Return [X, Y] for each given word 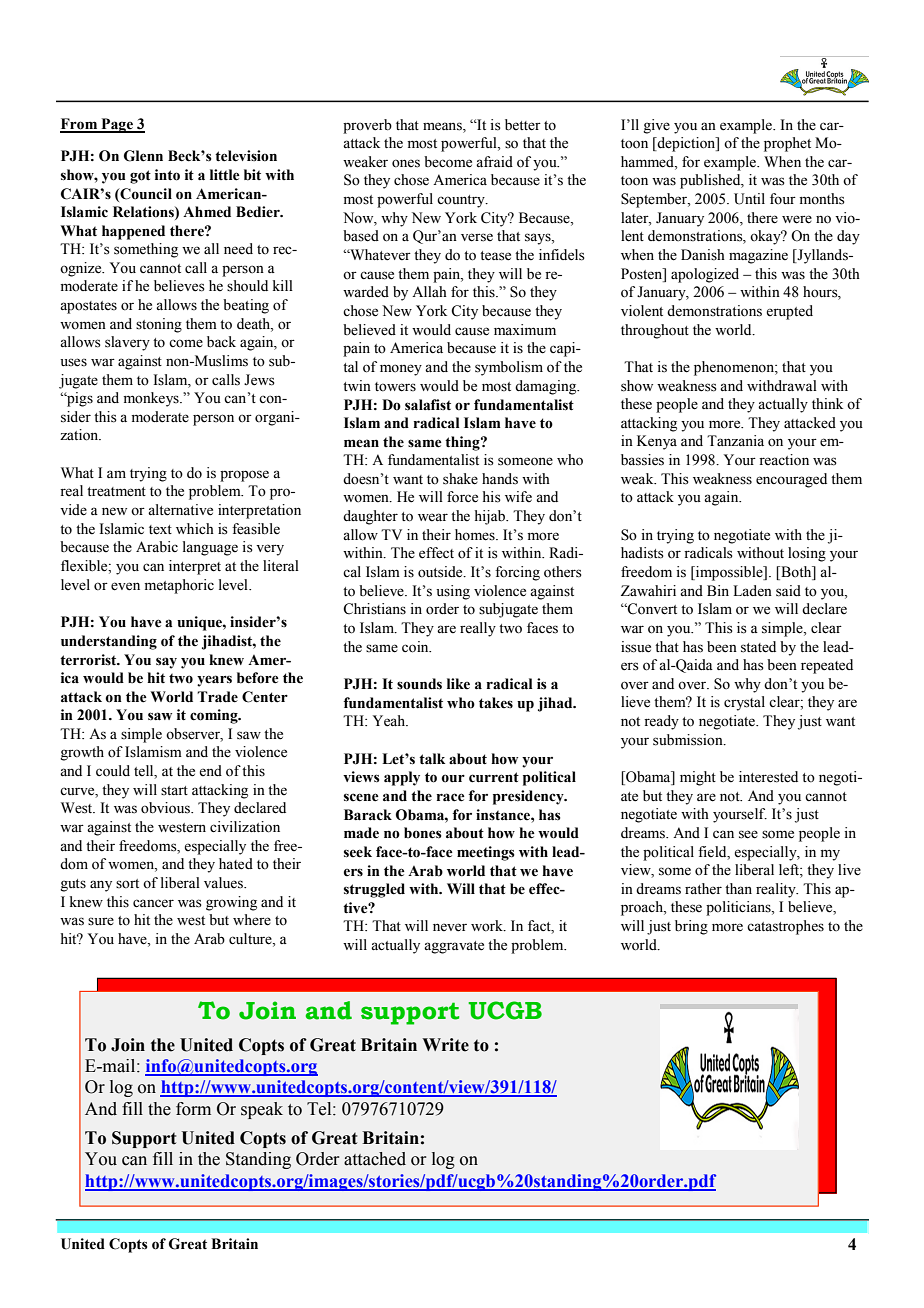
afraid [494, 161]
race [451, 797]
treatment [116, 492]
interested [768, 777]
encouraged [791, 480]
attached [375, 1159]
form [193, 1109]
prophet [787, 144]
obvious [166, 808]
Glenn [143, 156]
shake [460, 479]
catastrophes [785, 927]
